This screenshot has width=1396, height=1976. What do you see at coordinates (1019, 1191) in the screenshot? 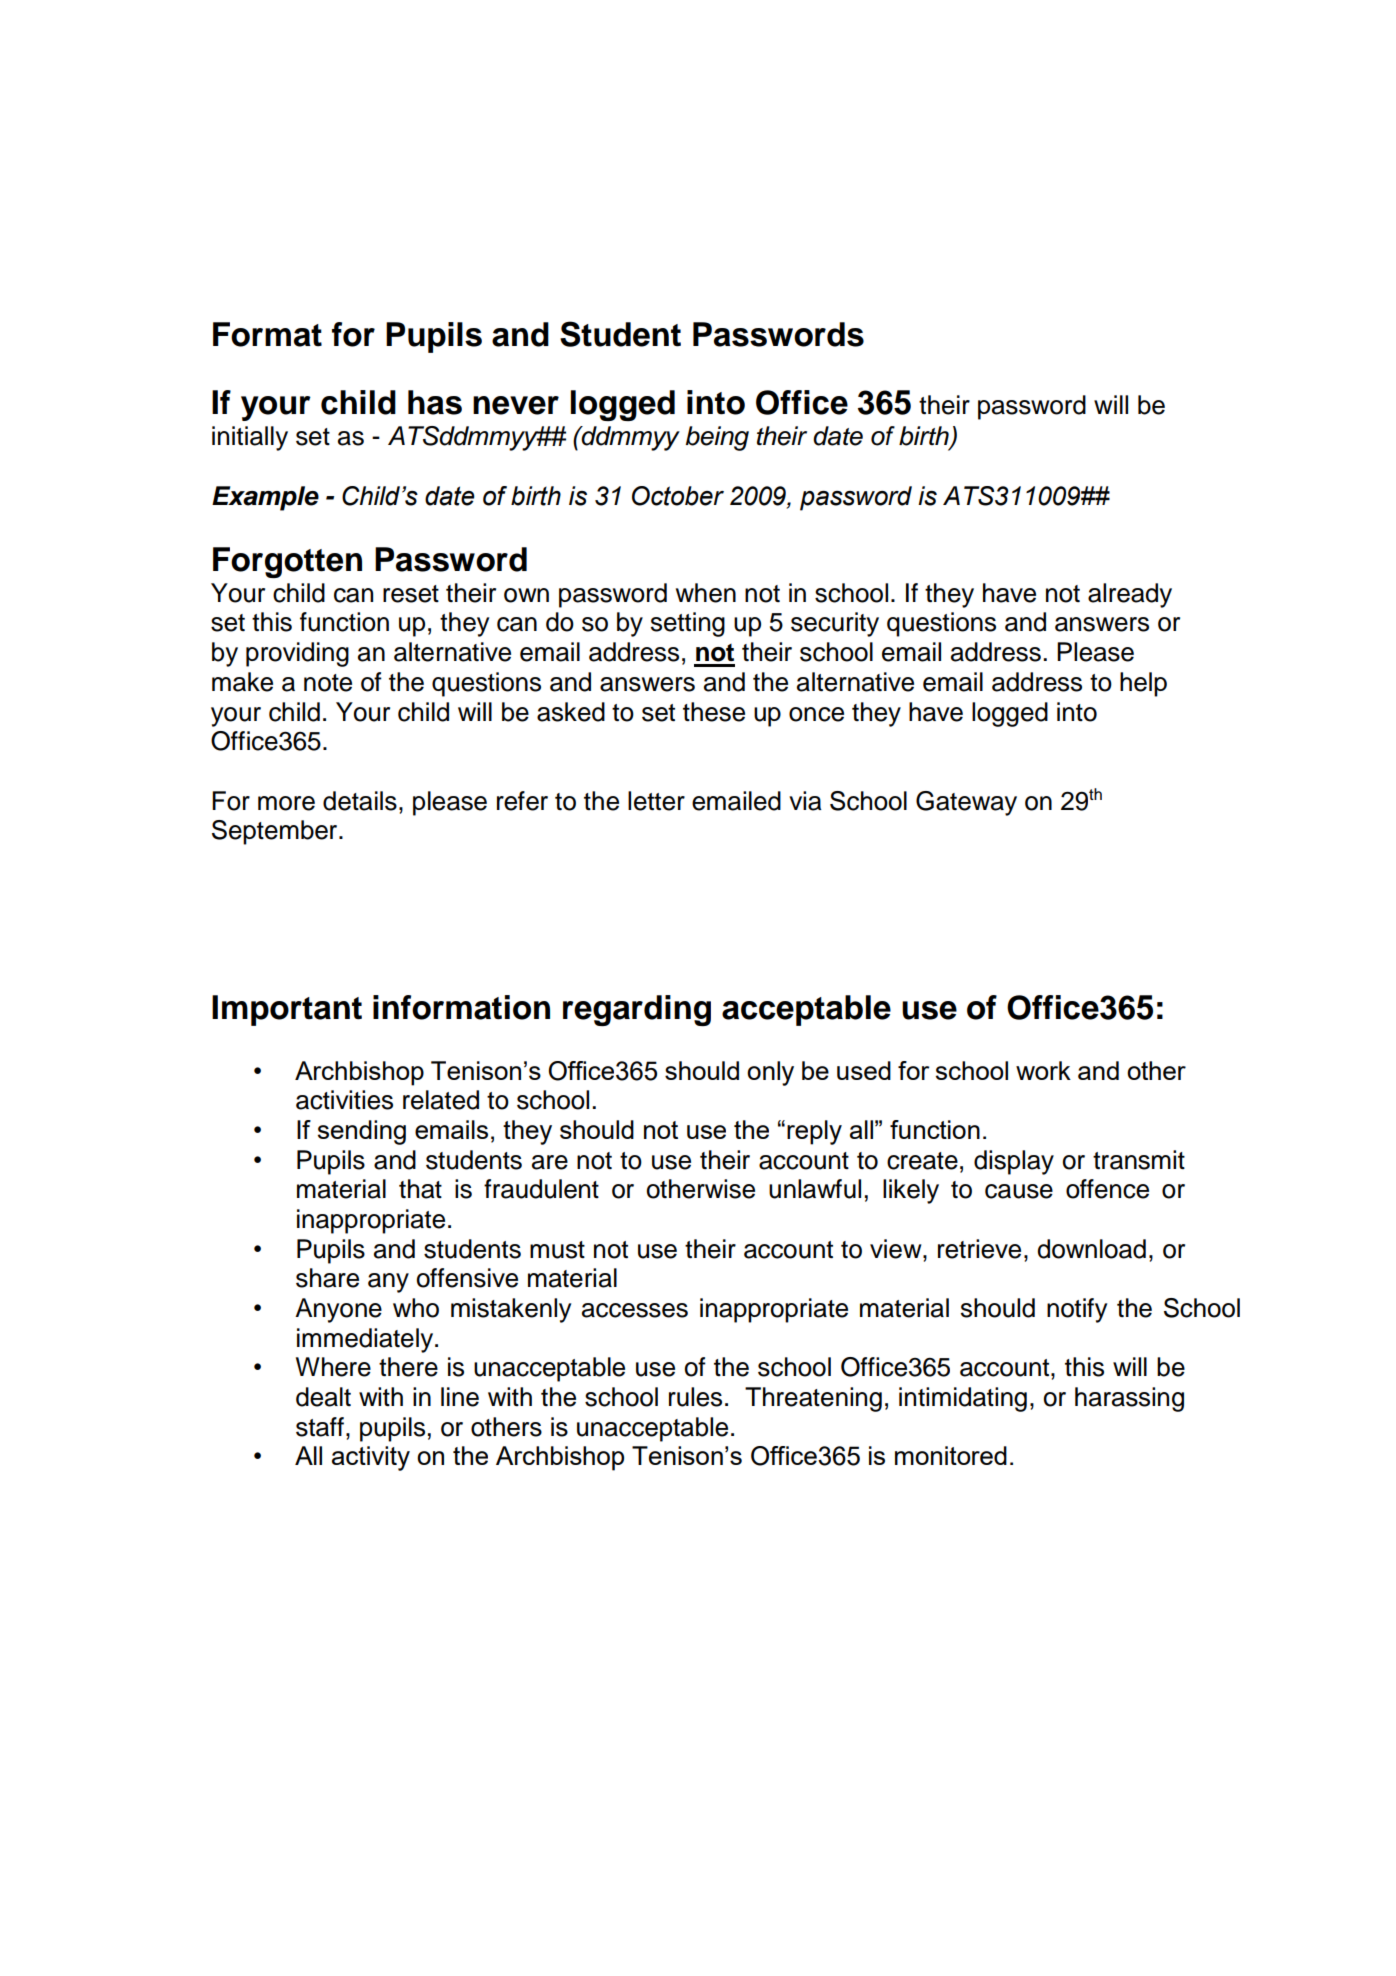
I see `cause` at bounding box center [1019, 1191].
